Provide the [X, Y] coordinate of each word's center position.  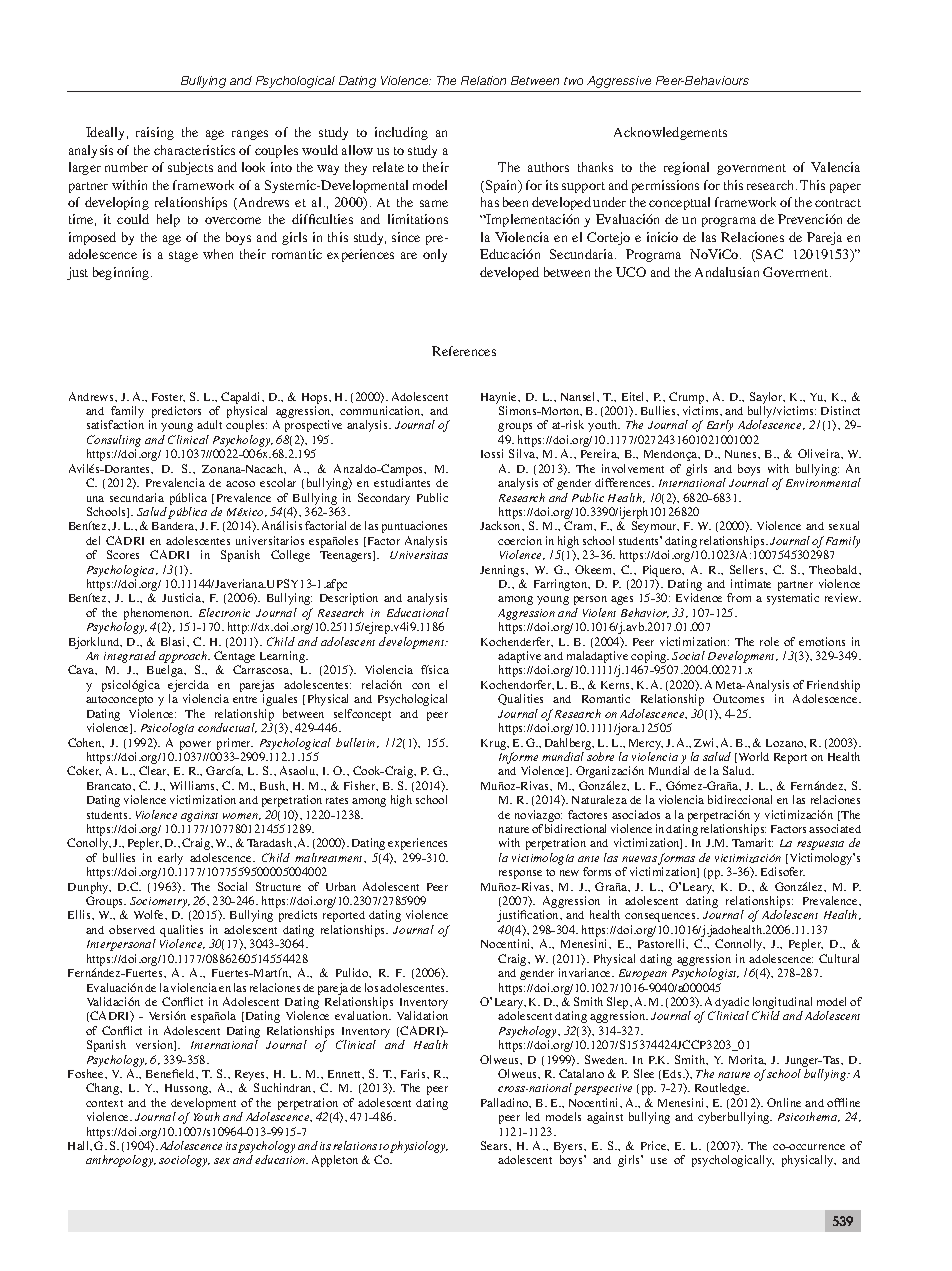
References [464, 351]
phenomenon [158, 615]
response [520, 874]
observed [132, 929]
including [401, 133]
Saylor [767, 398]
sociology [184, 1161]
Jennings [503, 571]
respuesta [820, 845]
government [751, 169]
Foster [168, 397]
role [769, 641]
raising [155, 133]
